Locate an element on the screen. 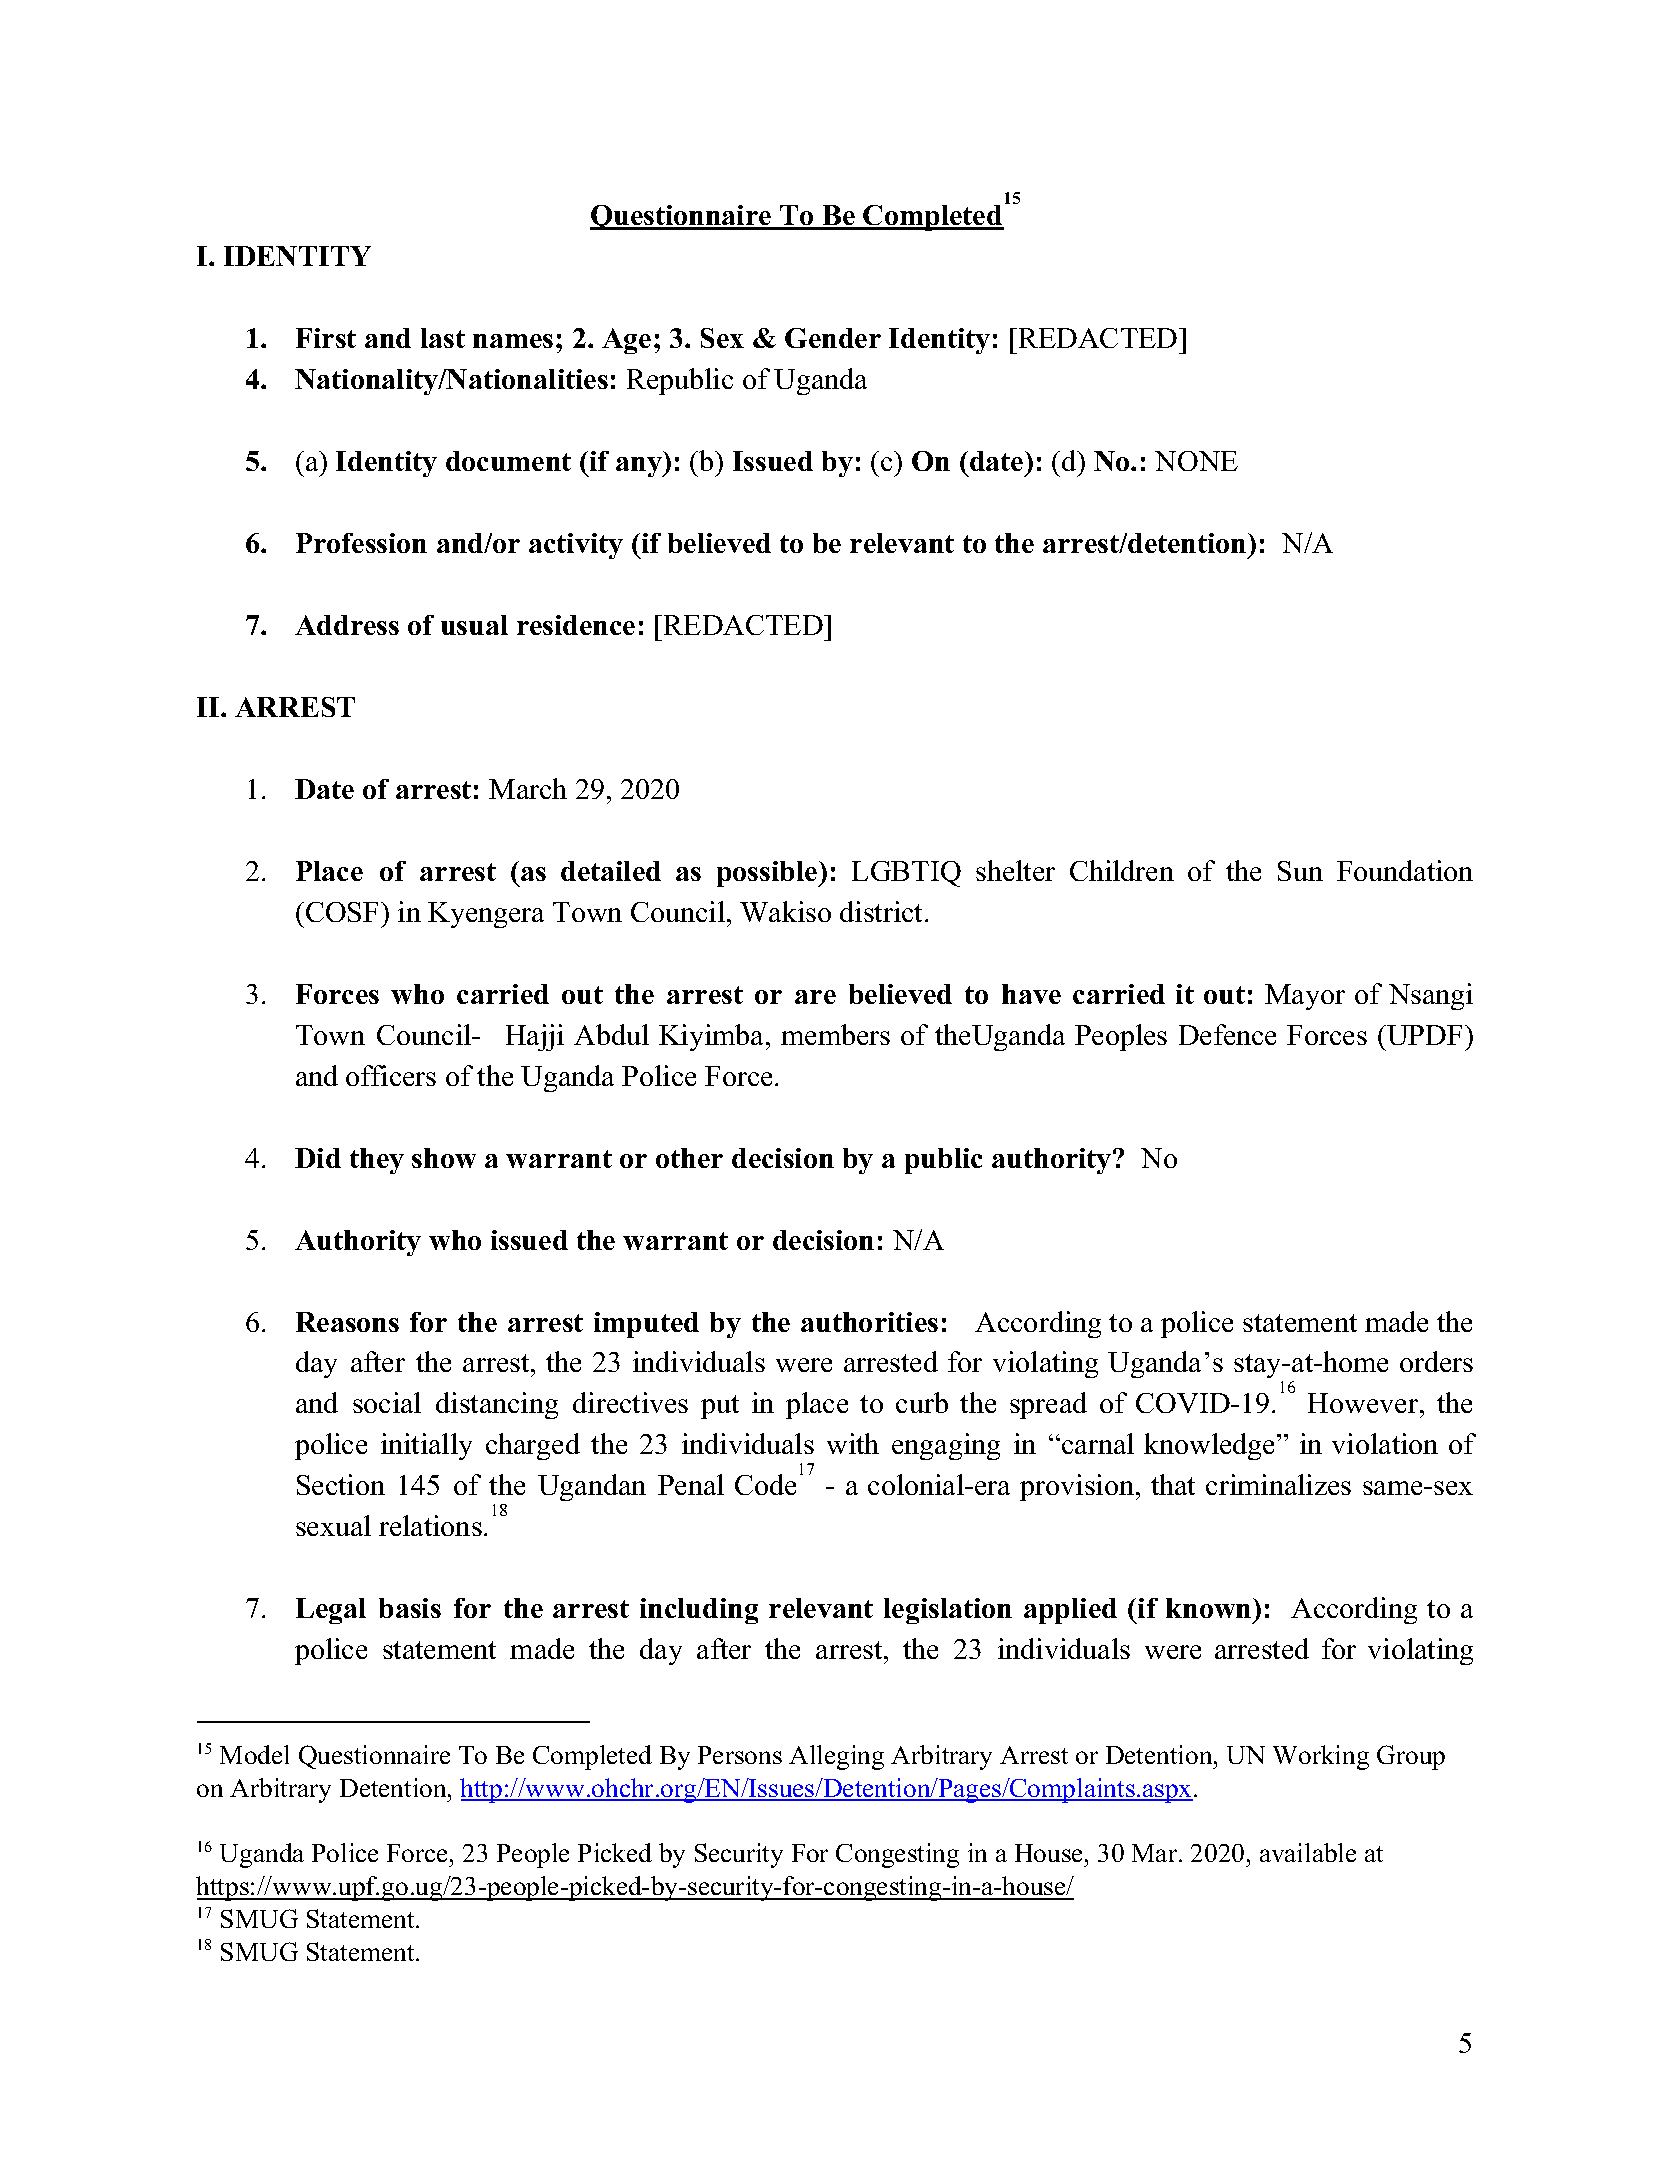 This screenshot has width=1672, height=2164. Address is located at coordinates (347, 625).
